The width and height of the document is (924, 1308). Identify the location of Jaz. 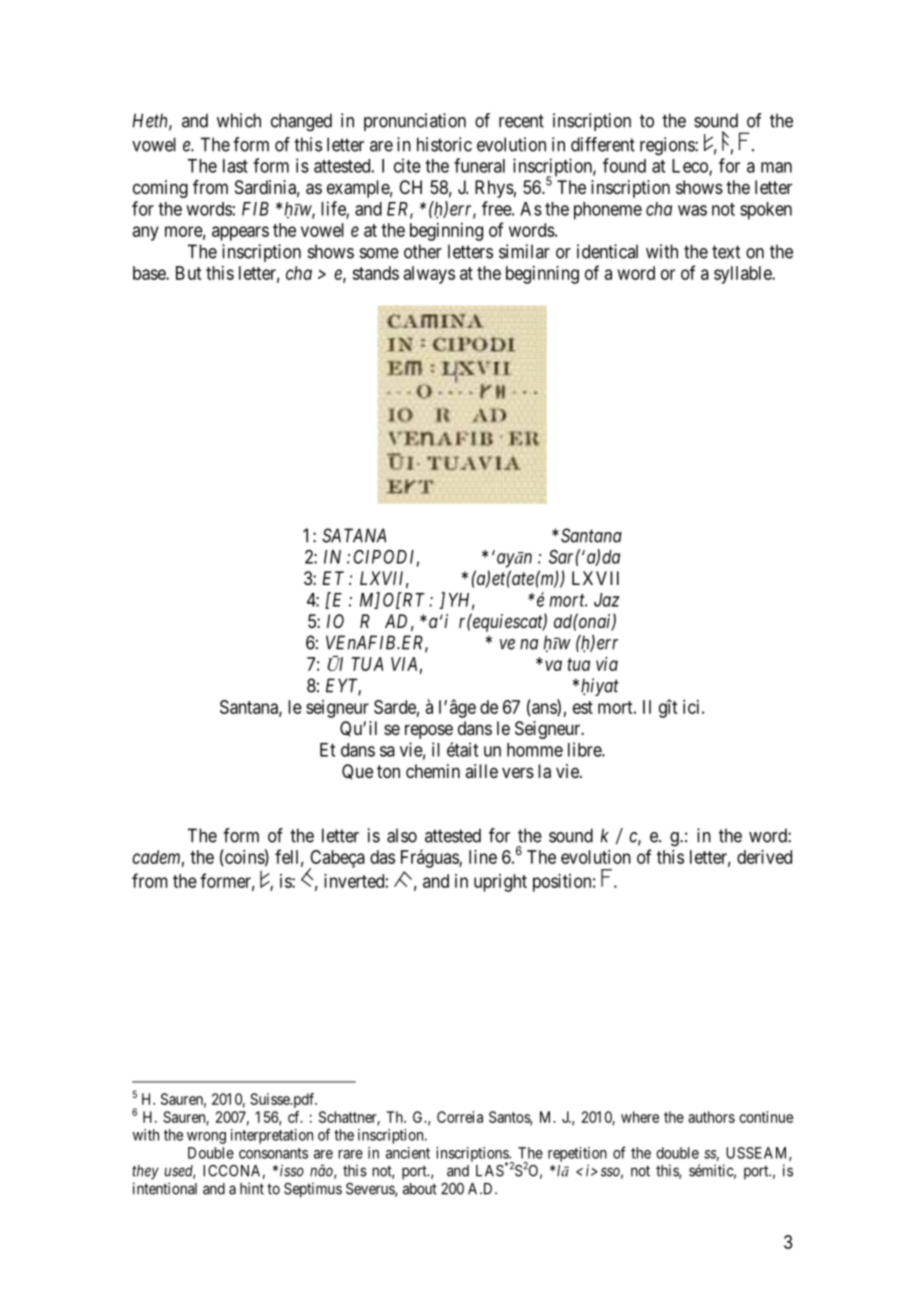
(606, 600).
